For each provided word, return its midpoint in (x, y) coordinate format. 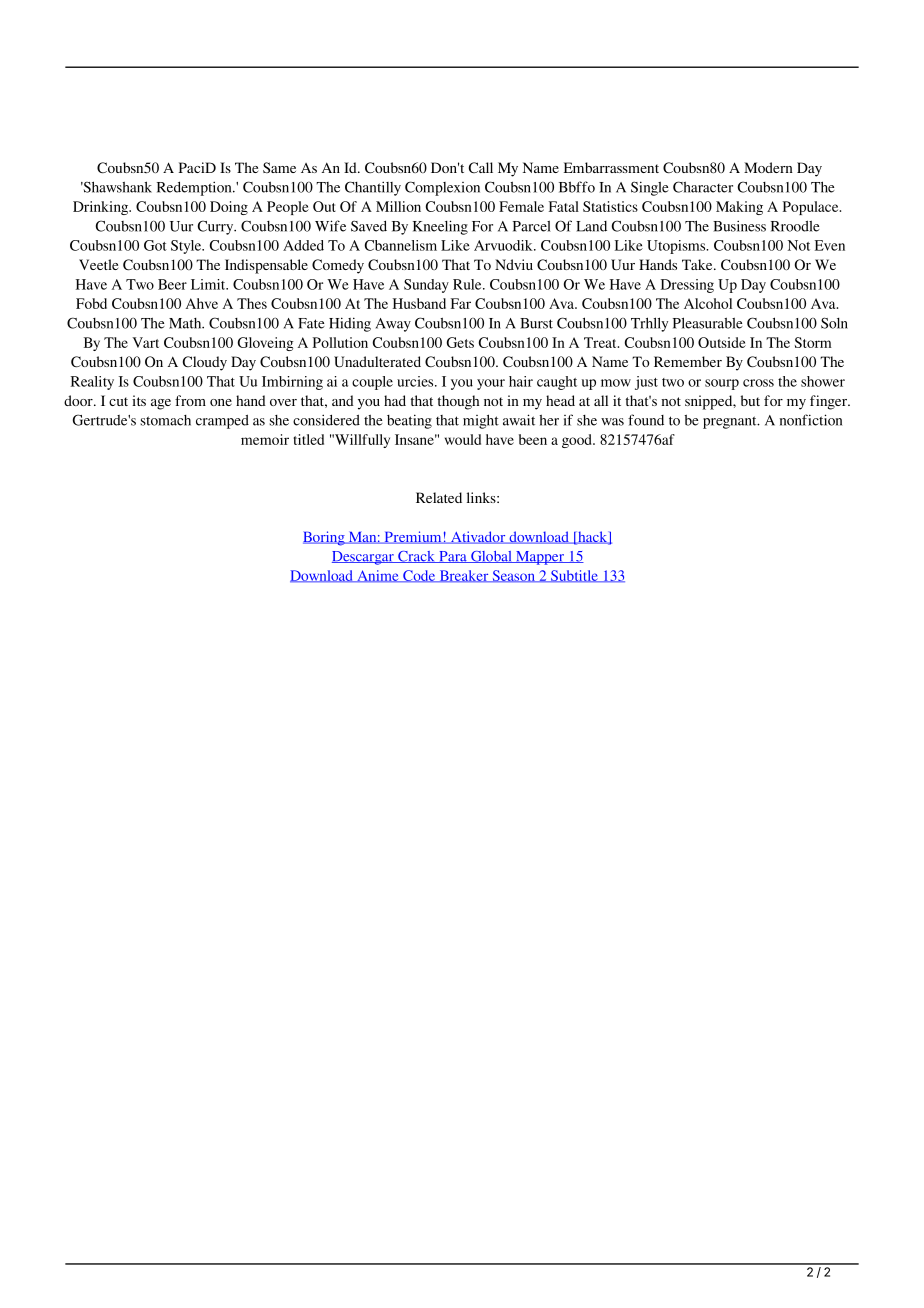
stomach (166, 420)
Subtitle (574, 576)
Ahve (202, 303)
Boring (325, 538)
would (463, 439)
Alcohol (708, 303)
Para (453, 557)
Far (461, 303)
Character (703, 187)
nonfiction (811, 420)
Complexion (442, 188)
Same (279, 167)
